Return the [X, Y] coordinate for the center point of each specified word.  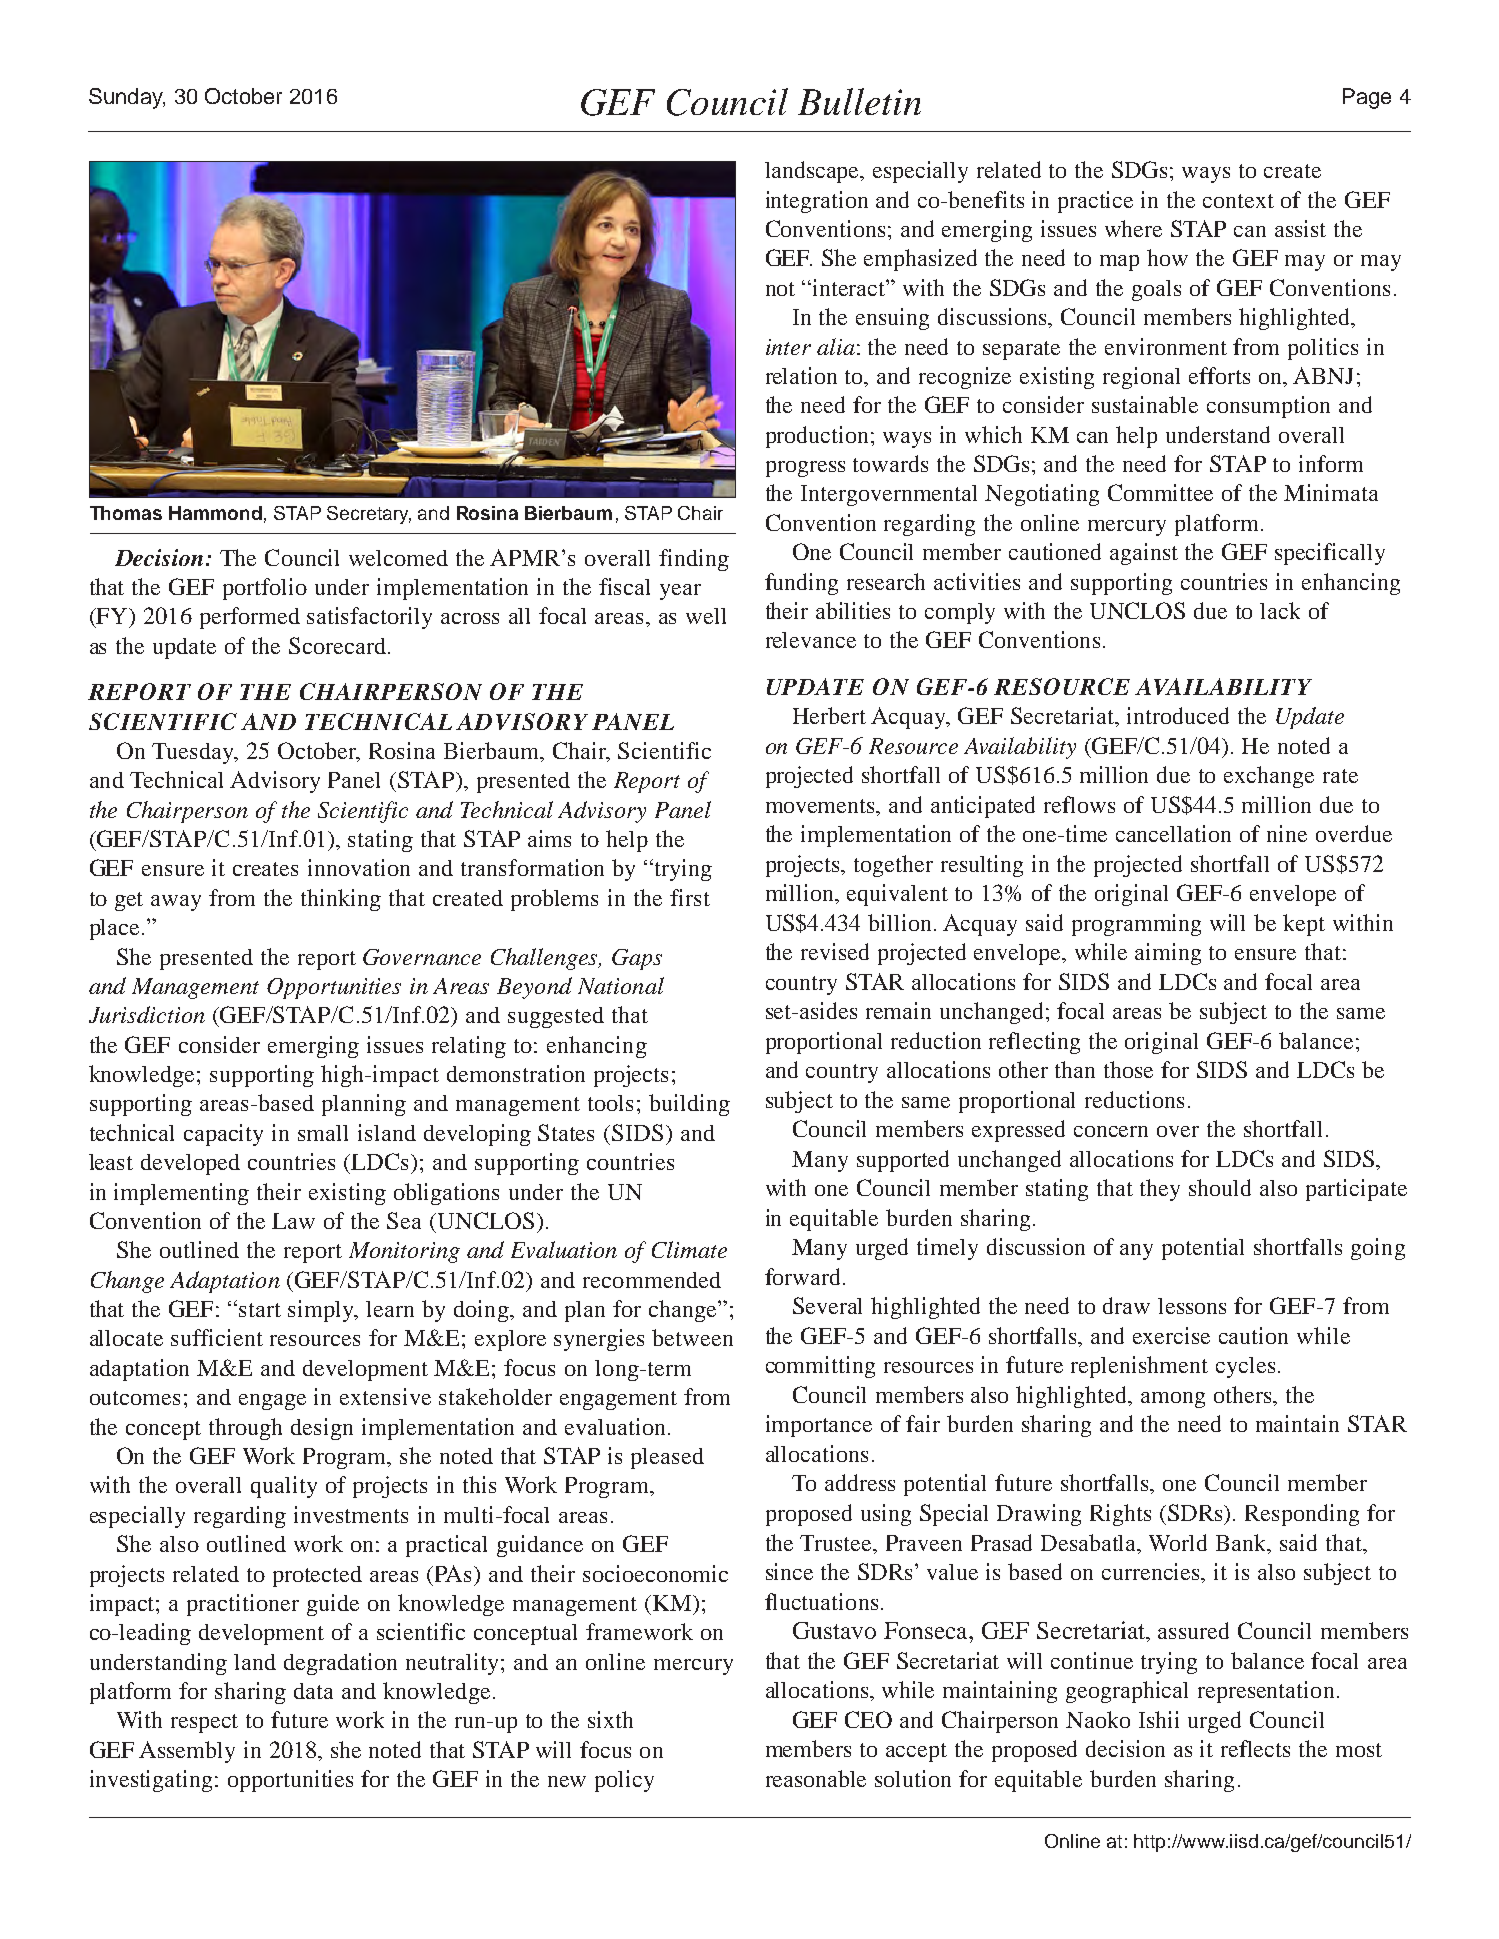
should [1220, 1187]
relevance [811, 640]
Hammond [215, 513]
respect [204, 1723]
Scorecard [337, 645]
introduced [1178, 715]
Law [293, 1221]
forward [804, 1276]
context [1238, 201]
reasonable [816, 1778]
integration [817, 202]
